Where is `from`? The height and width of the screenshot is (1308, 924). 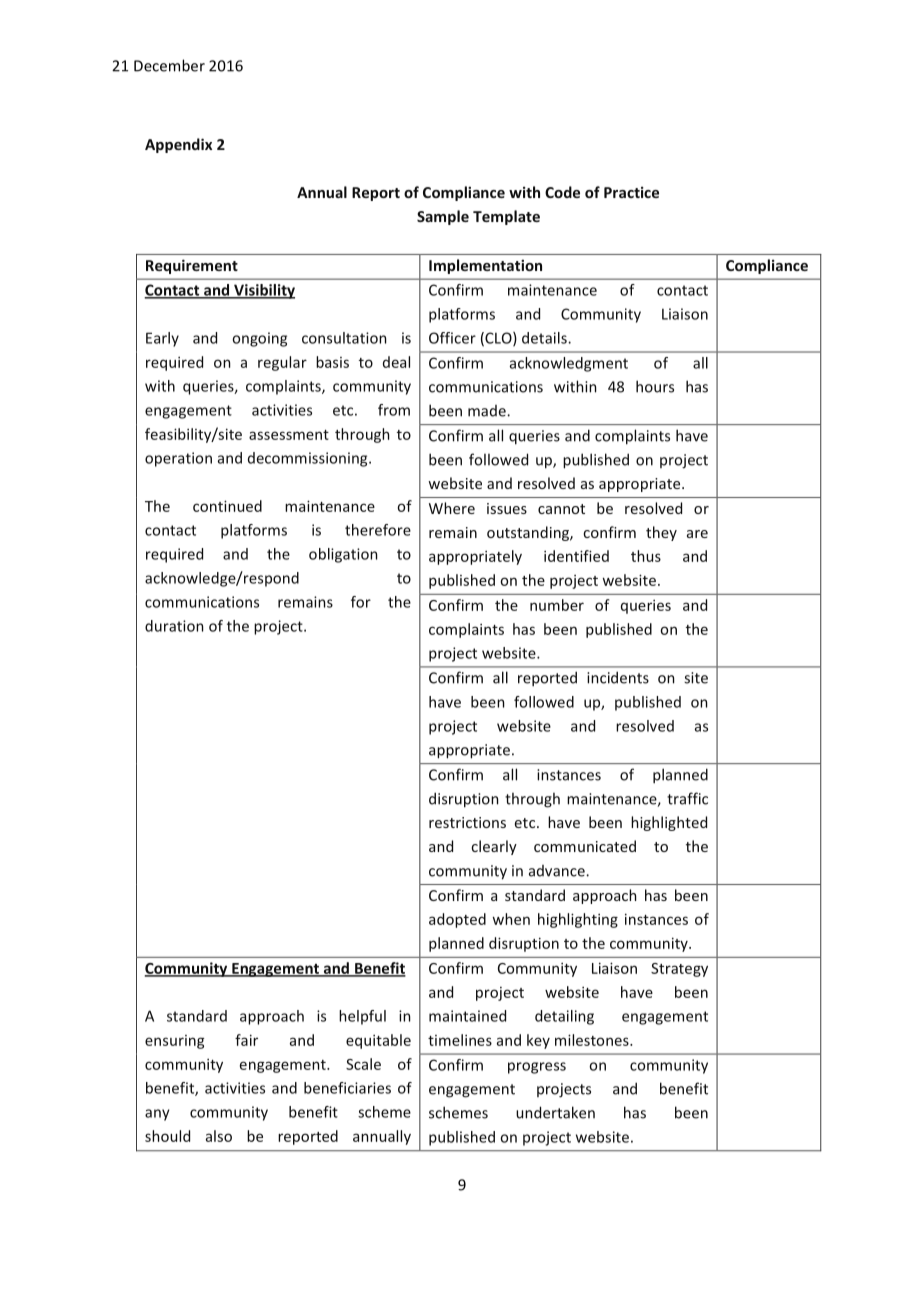 from is located at coordinates (394, 410).
